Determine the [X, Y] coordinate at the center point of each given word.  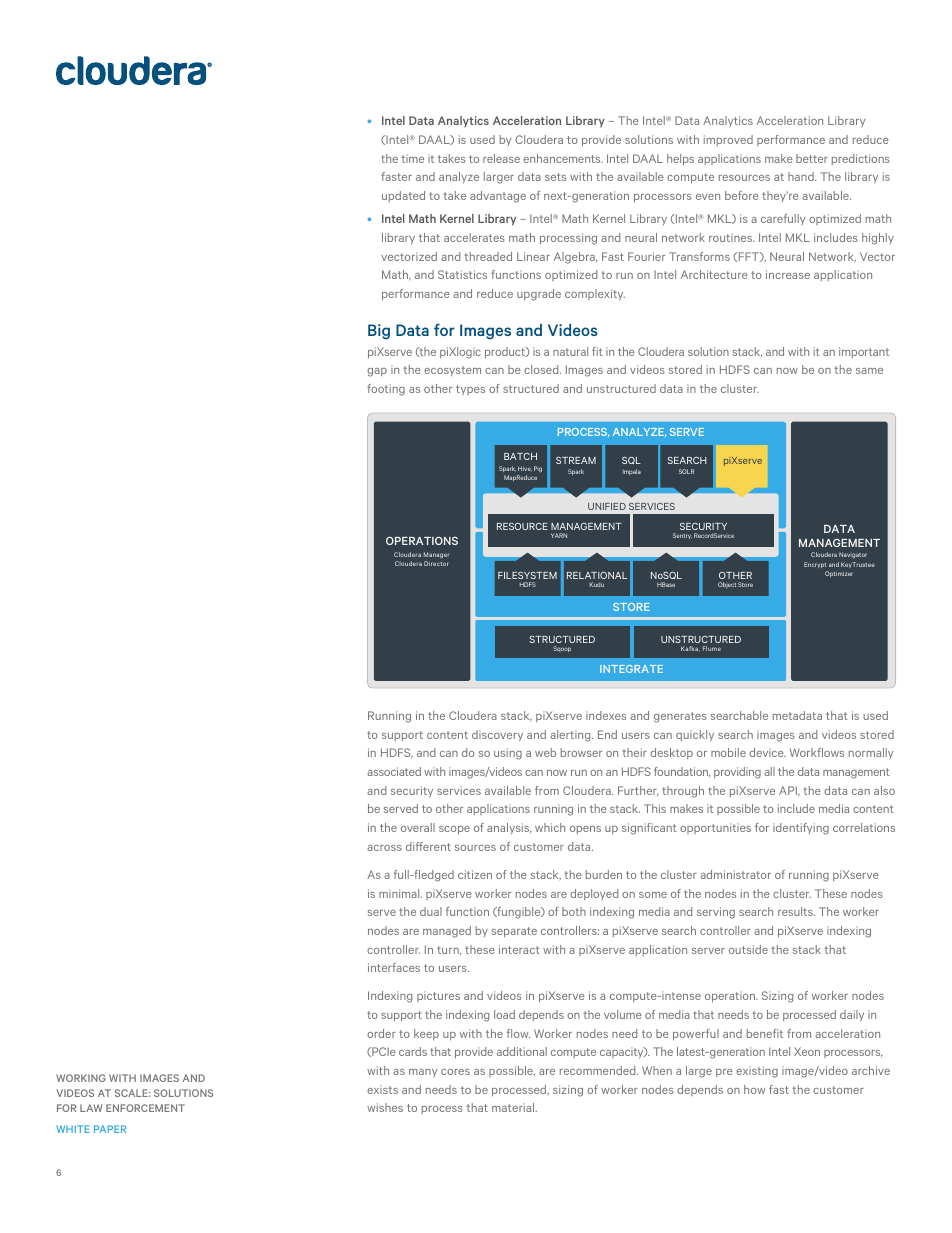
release [501, 158]
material [514, 1107]
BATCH [520, 456]
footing [386, 390]
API [789, 791]
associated [394, 771]
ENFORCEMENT [145, 1108]
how [754, 1089]
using [508, 754]
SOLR [686, 471]
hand [802, 176]
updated [403, 196]
